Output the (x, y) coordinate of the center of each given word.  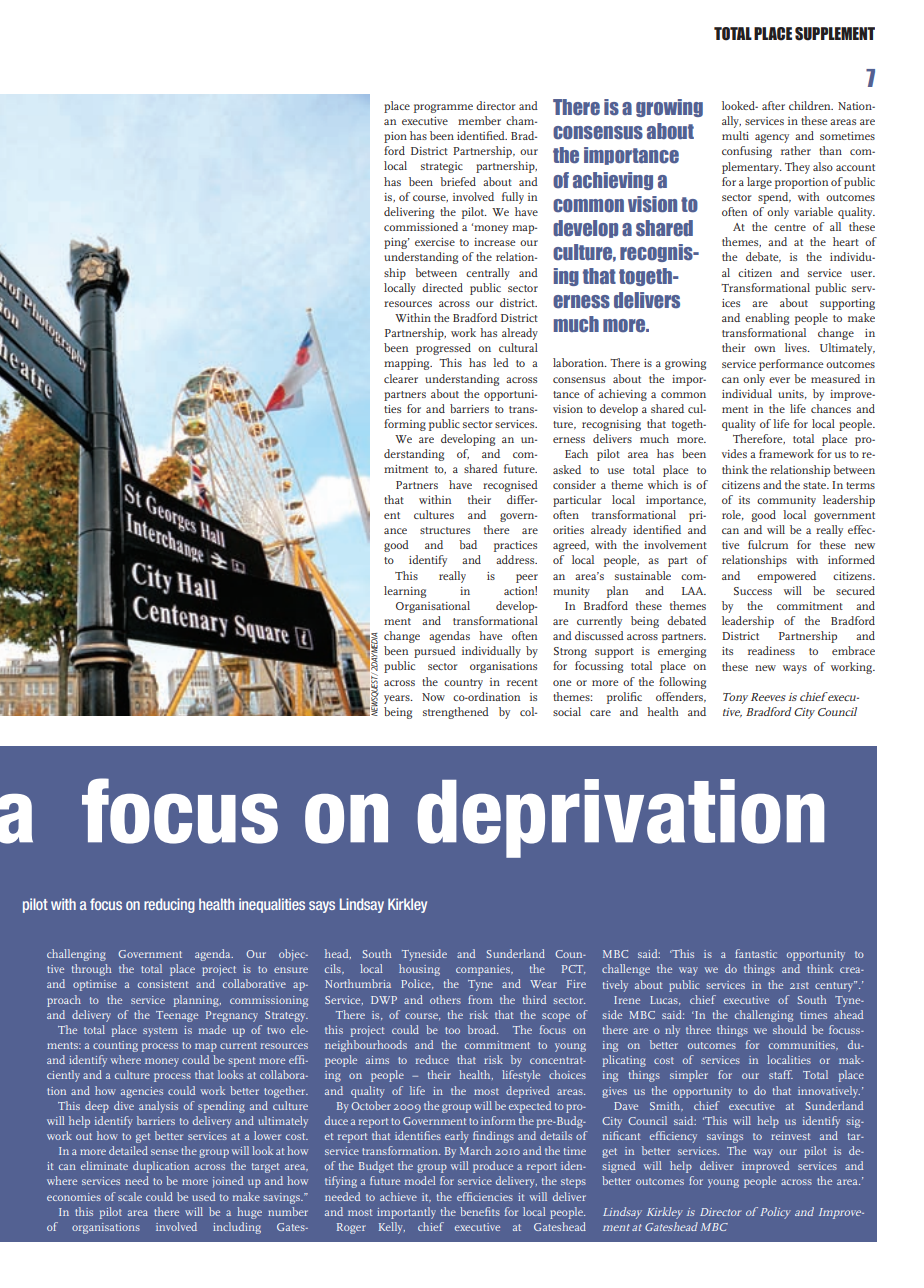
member (479, 120)
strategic (442, 167)
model (420, 1180)
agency (772, 138)
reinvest (790, 1136)
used (203, 1196)
